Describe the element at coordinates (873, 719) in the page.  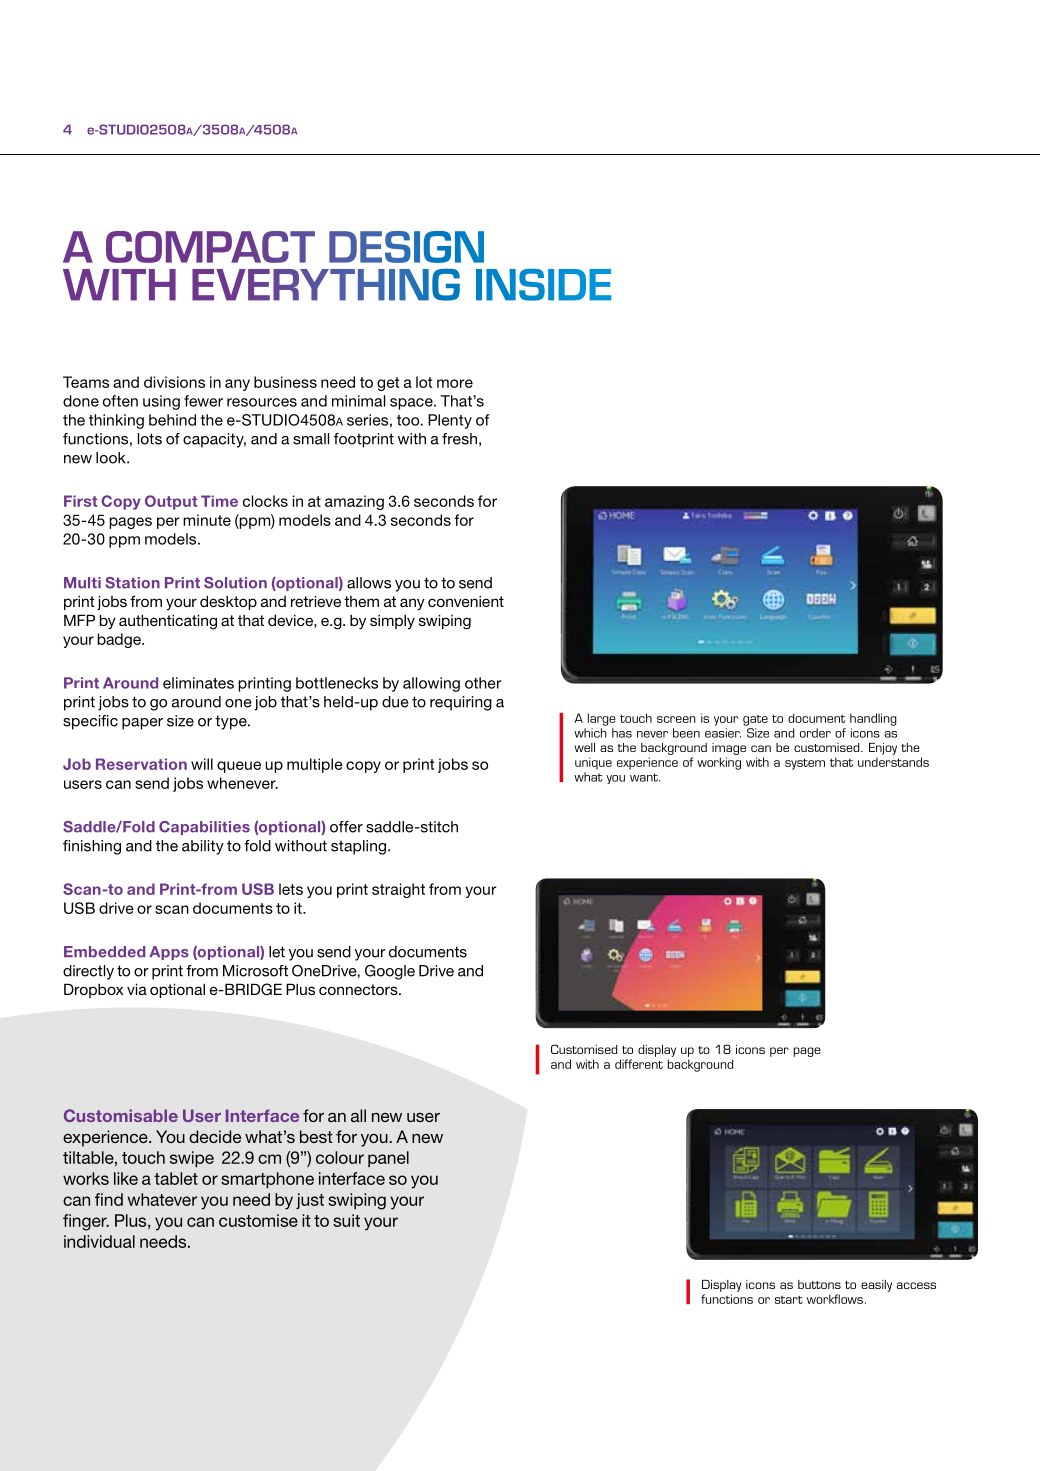
I see `handling` at that location.
